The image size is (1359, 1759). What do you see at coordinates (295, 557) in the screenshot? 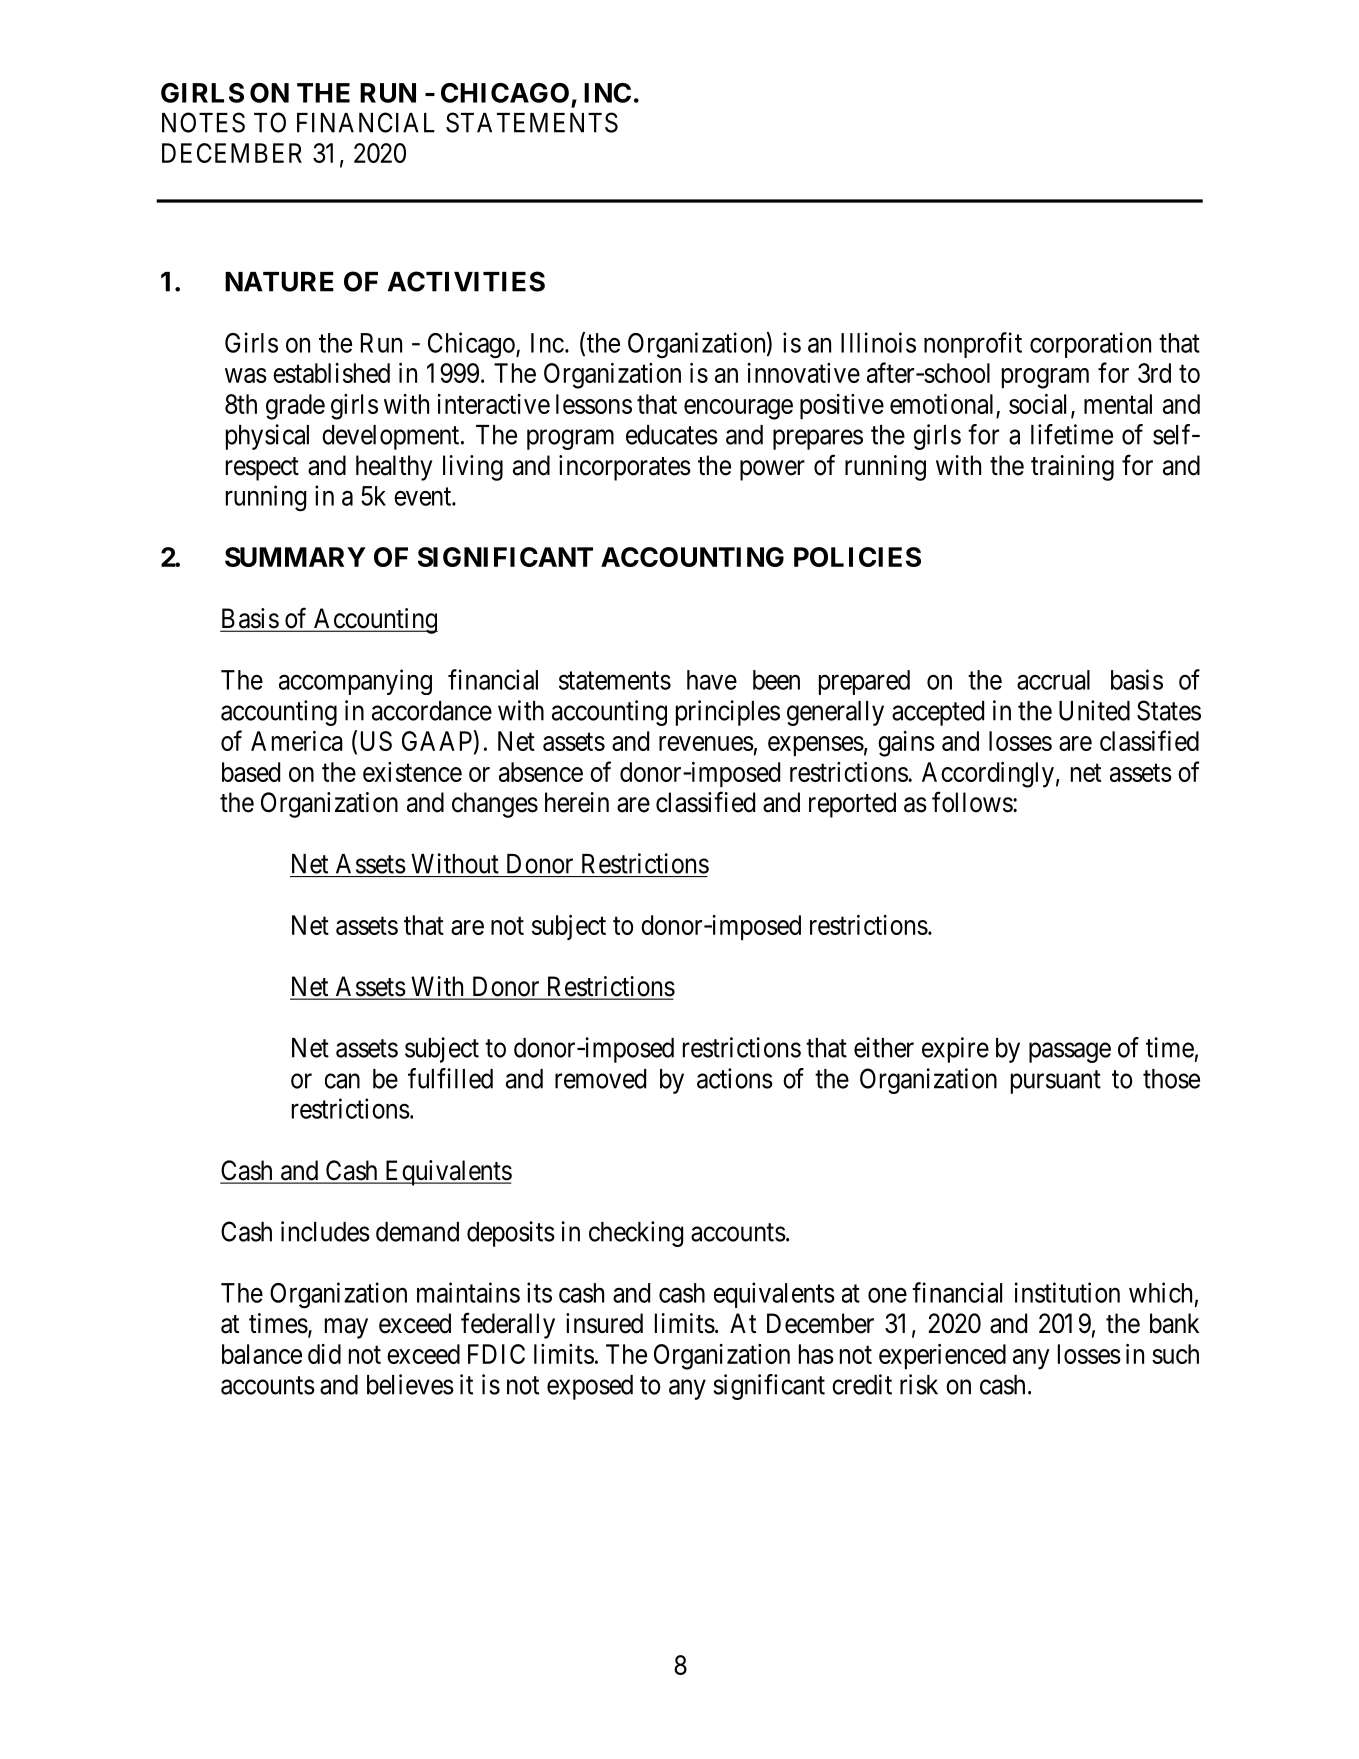
I see `SUMMARY` at bounding box center [295, 557].
